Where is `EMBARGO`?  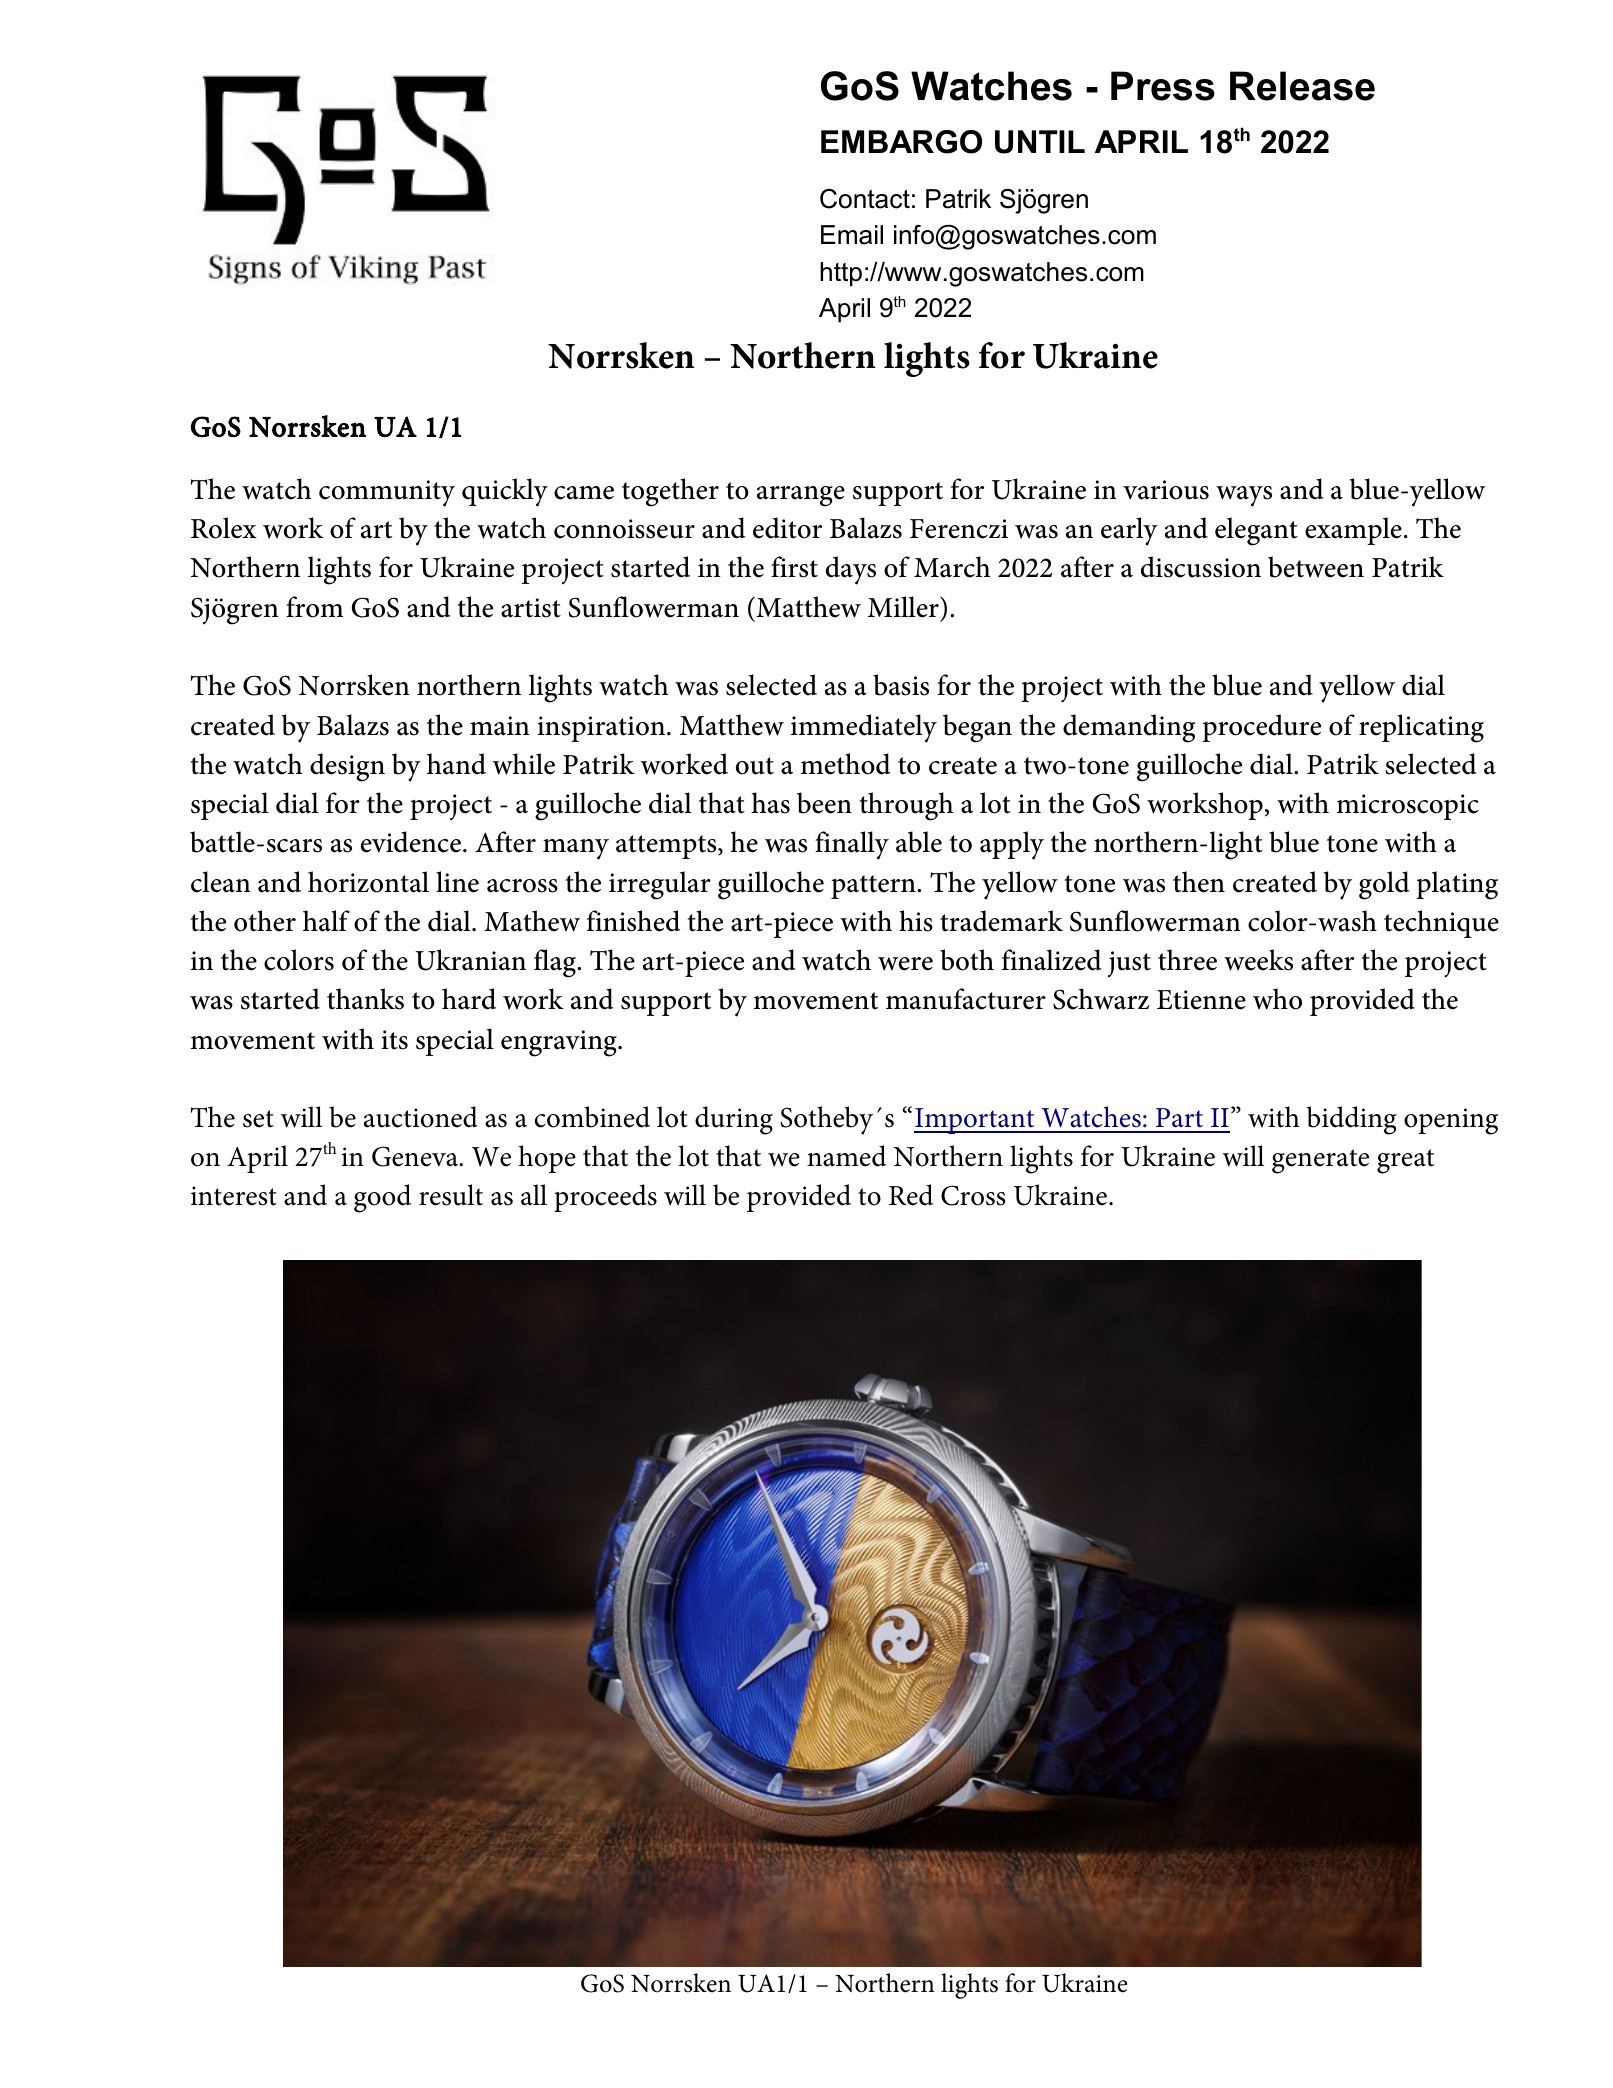
EMBARGO is located at coordinates (901, 142).
